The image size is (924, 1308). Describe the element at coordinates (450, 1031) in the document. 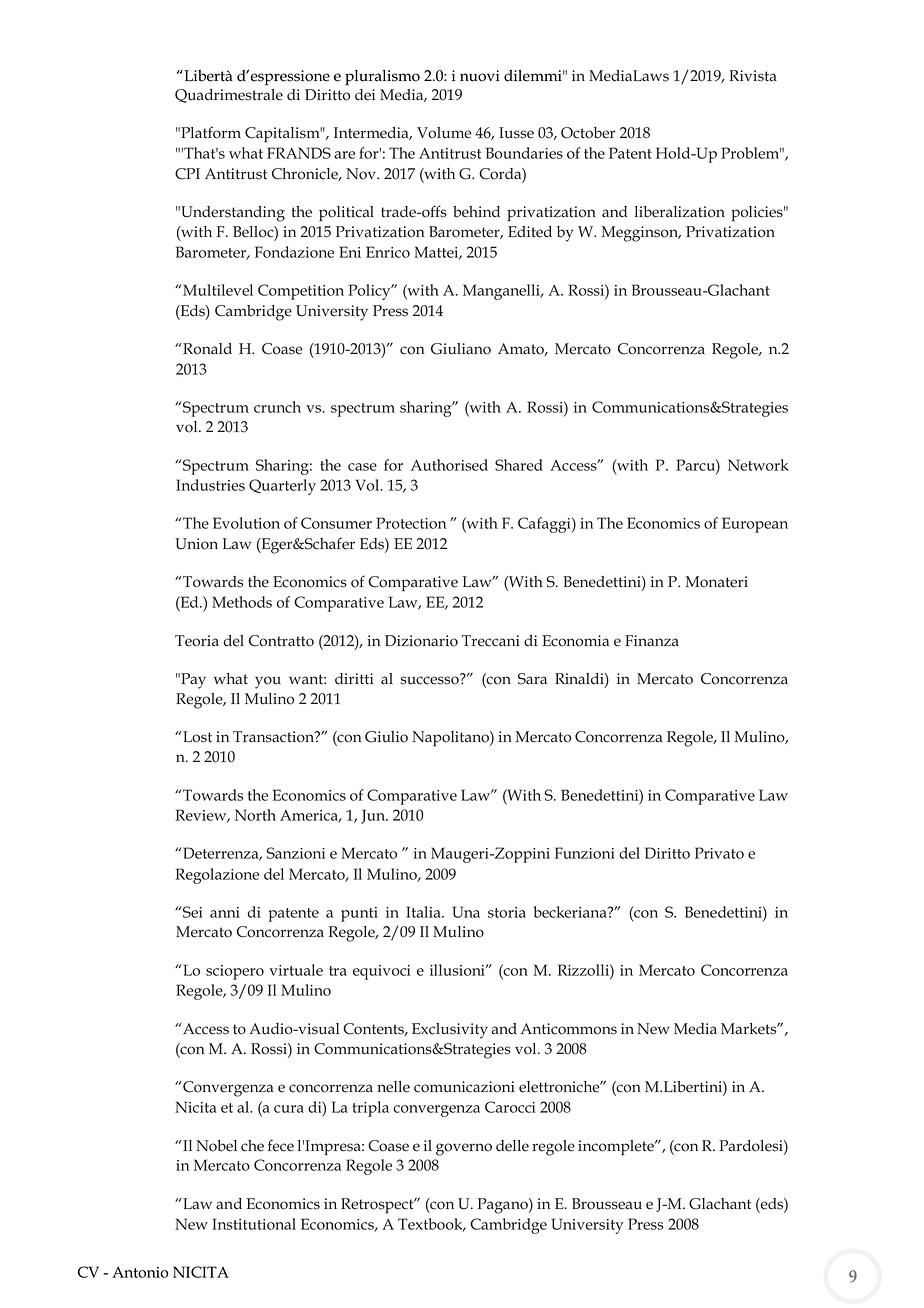

I see `Exclusivity` at that location.
